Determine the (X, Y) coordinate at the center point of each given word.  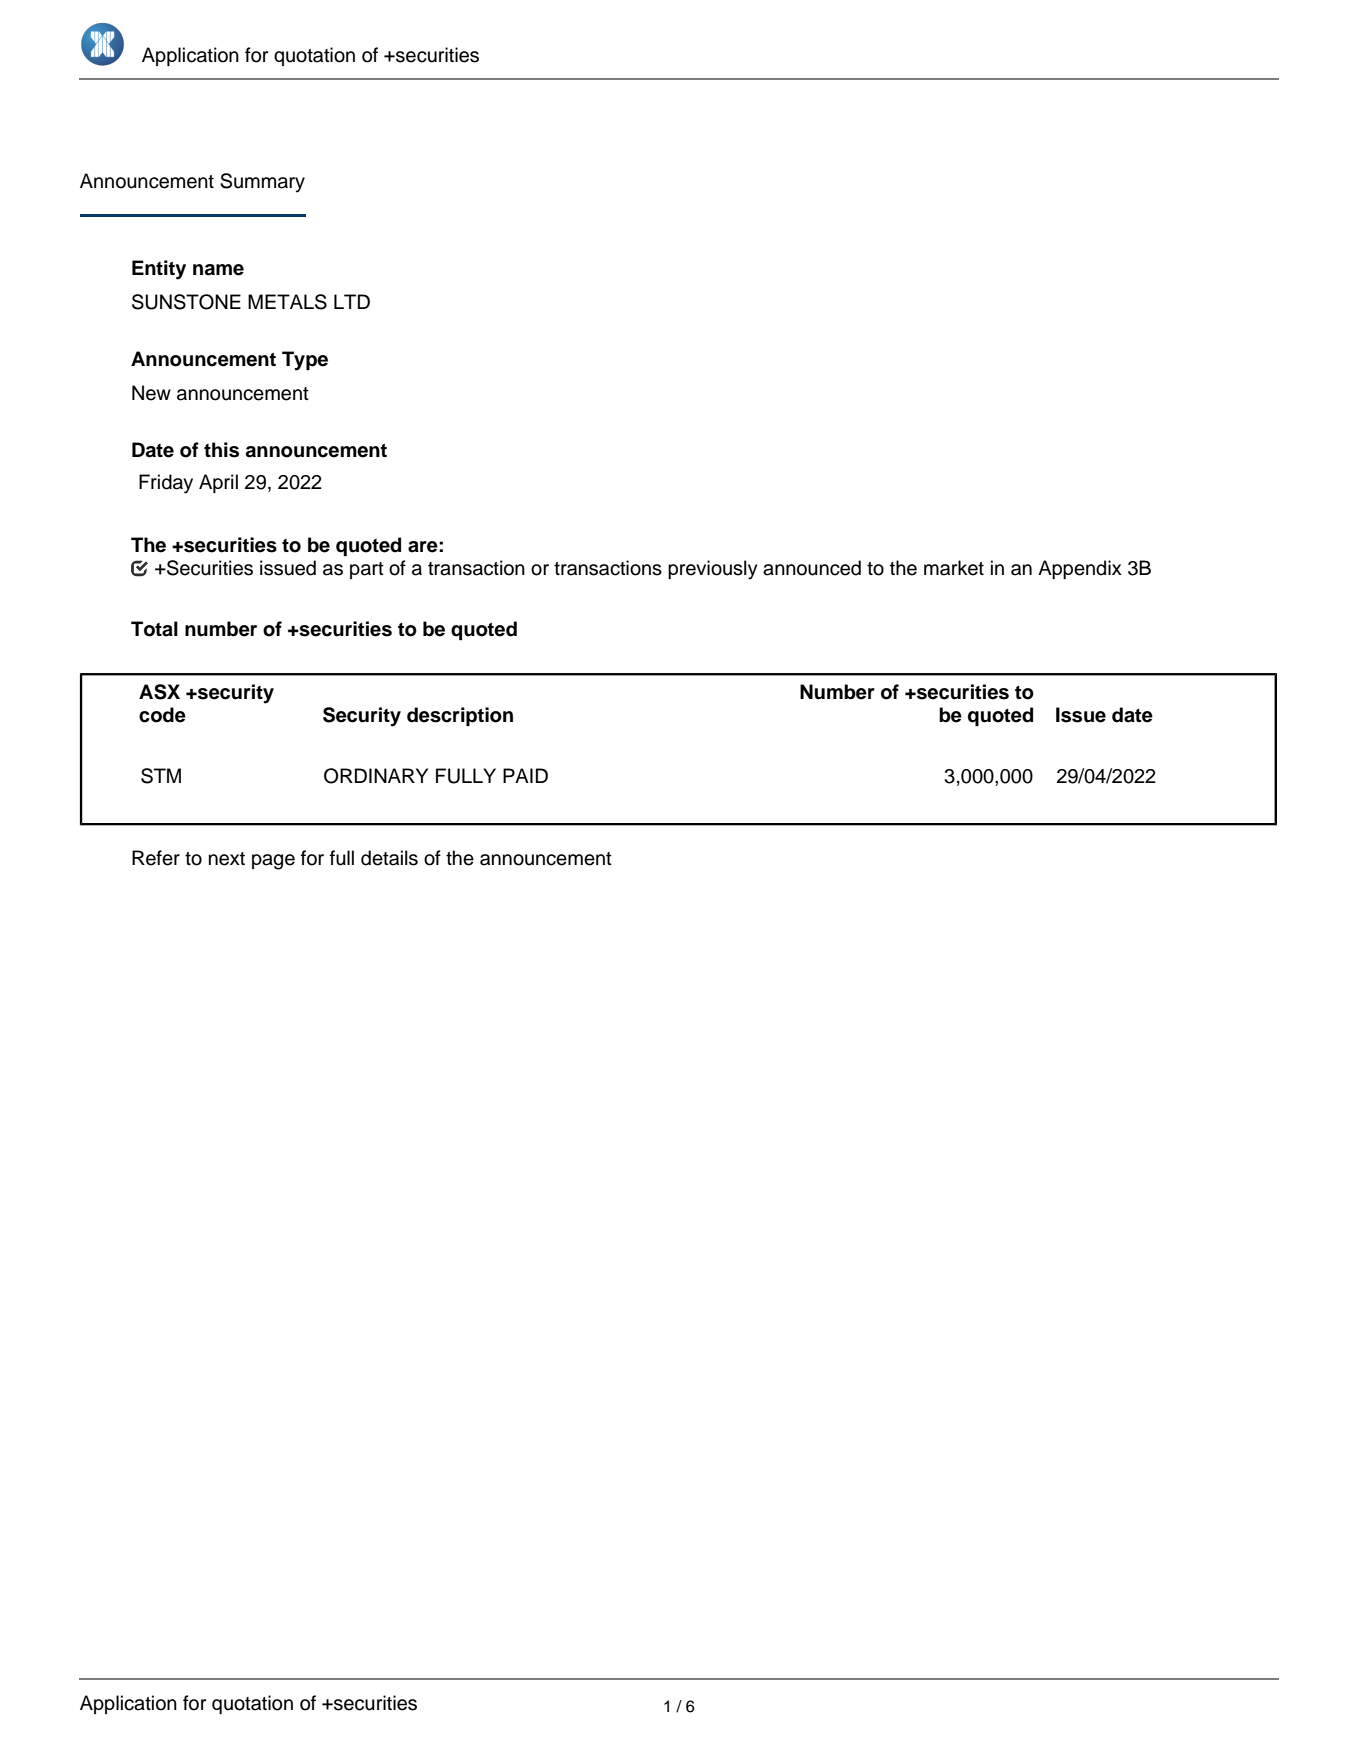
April (218, 483)
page (273, 862)
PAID (525, 775)
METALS (287, 302)
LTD (352, 301)
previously (713, 570)
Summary (262, 183)
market (954, 568)
